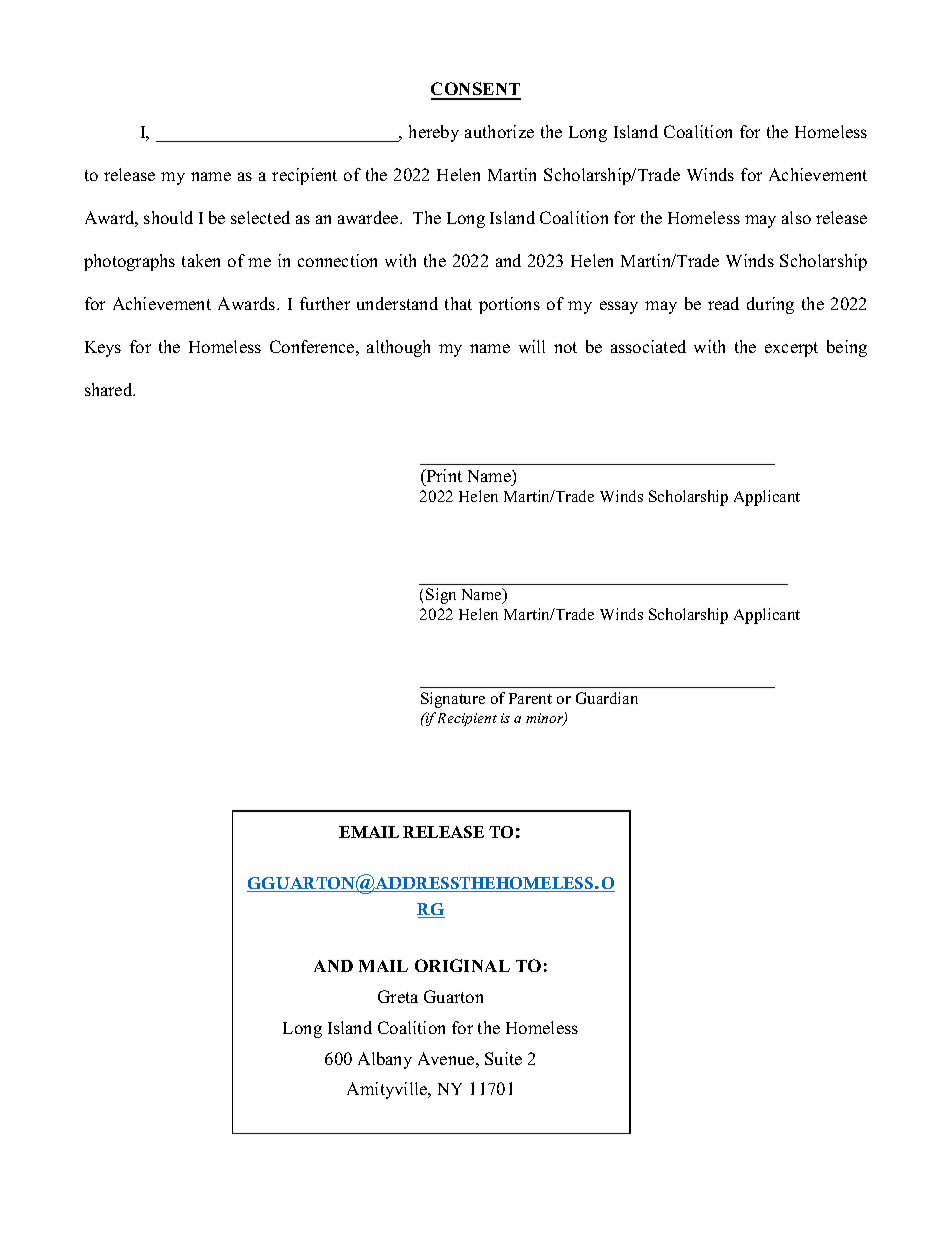 This screenshot has height=1233, width=952. Describe the element at coordinates (398, 996) in the screenshot. I see `Greta` at that location.
